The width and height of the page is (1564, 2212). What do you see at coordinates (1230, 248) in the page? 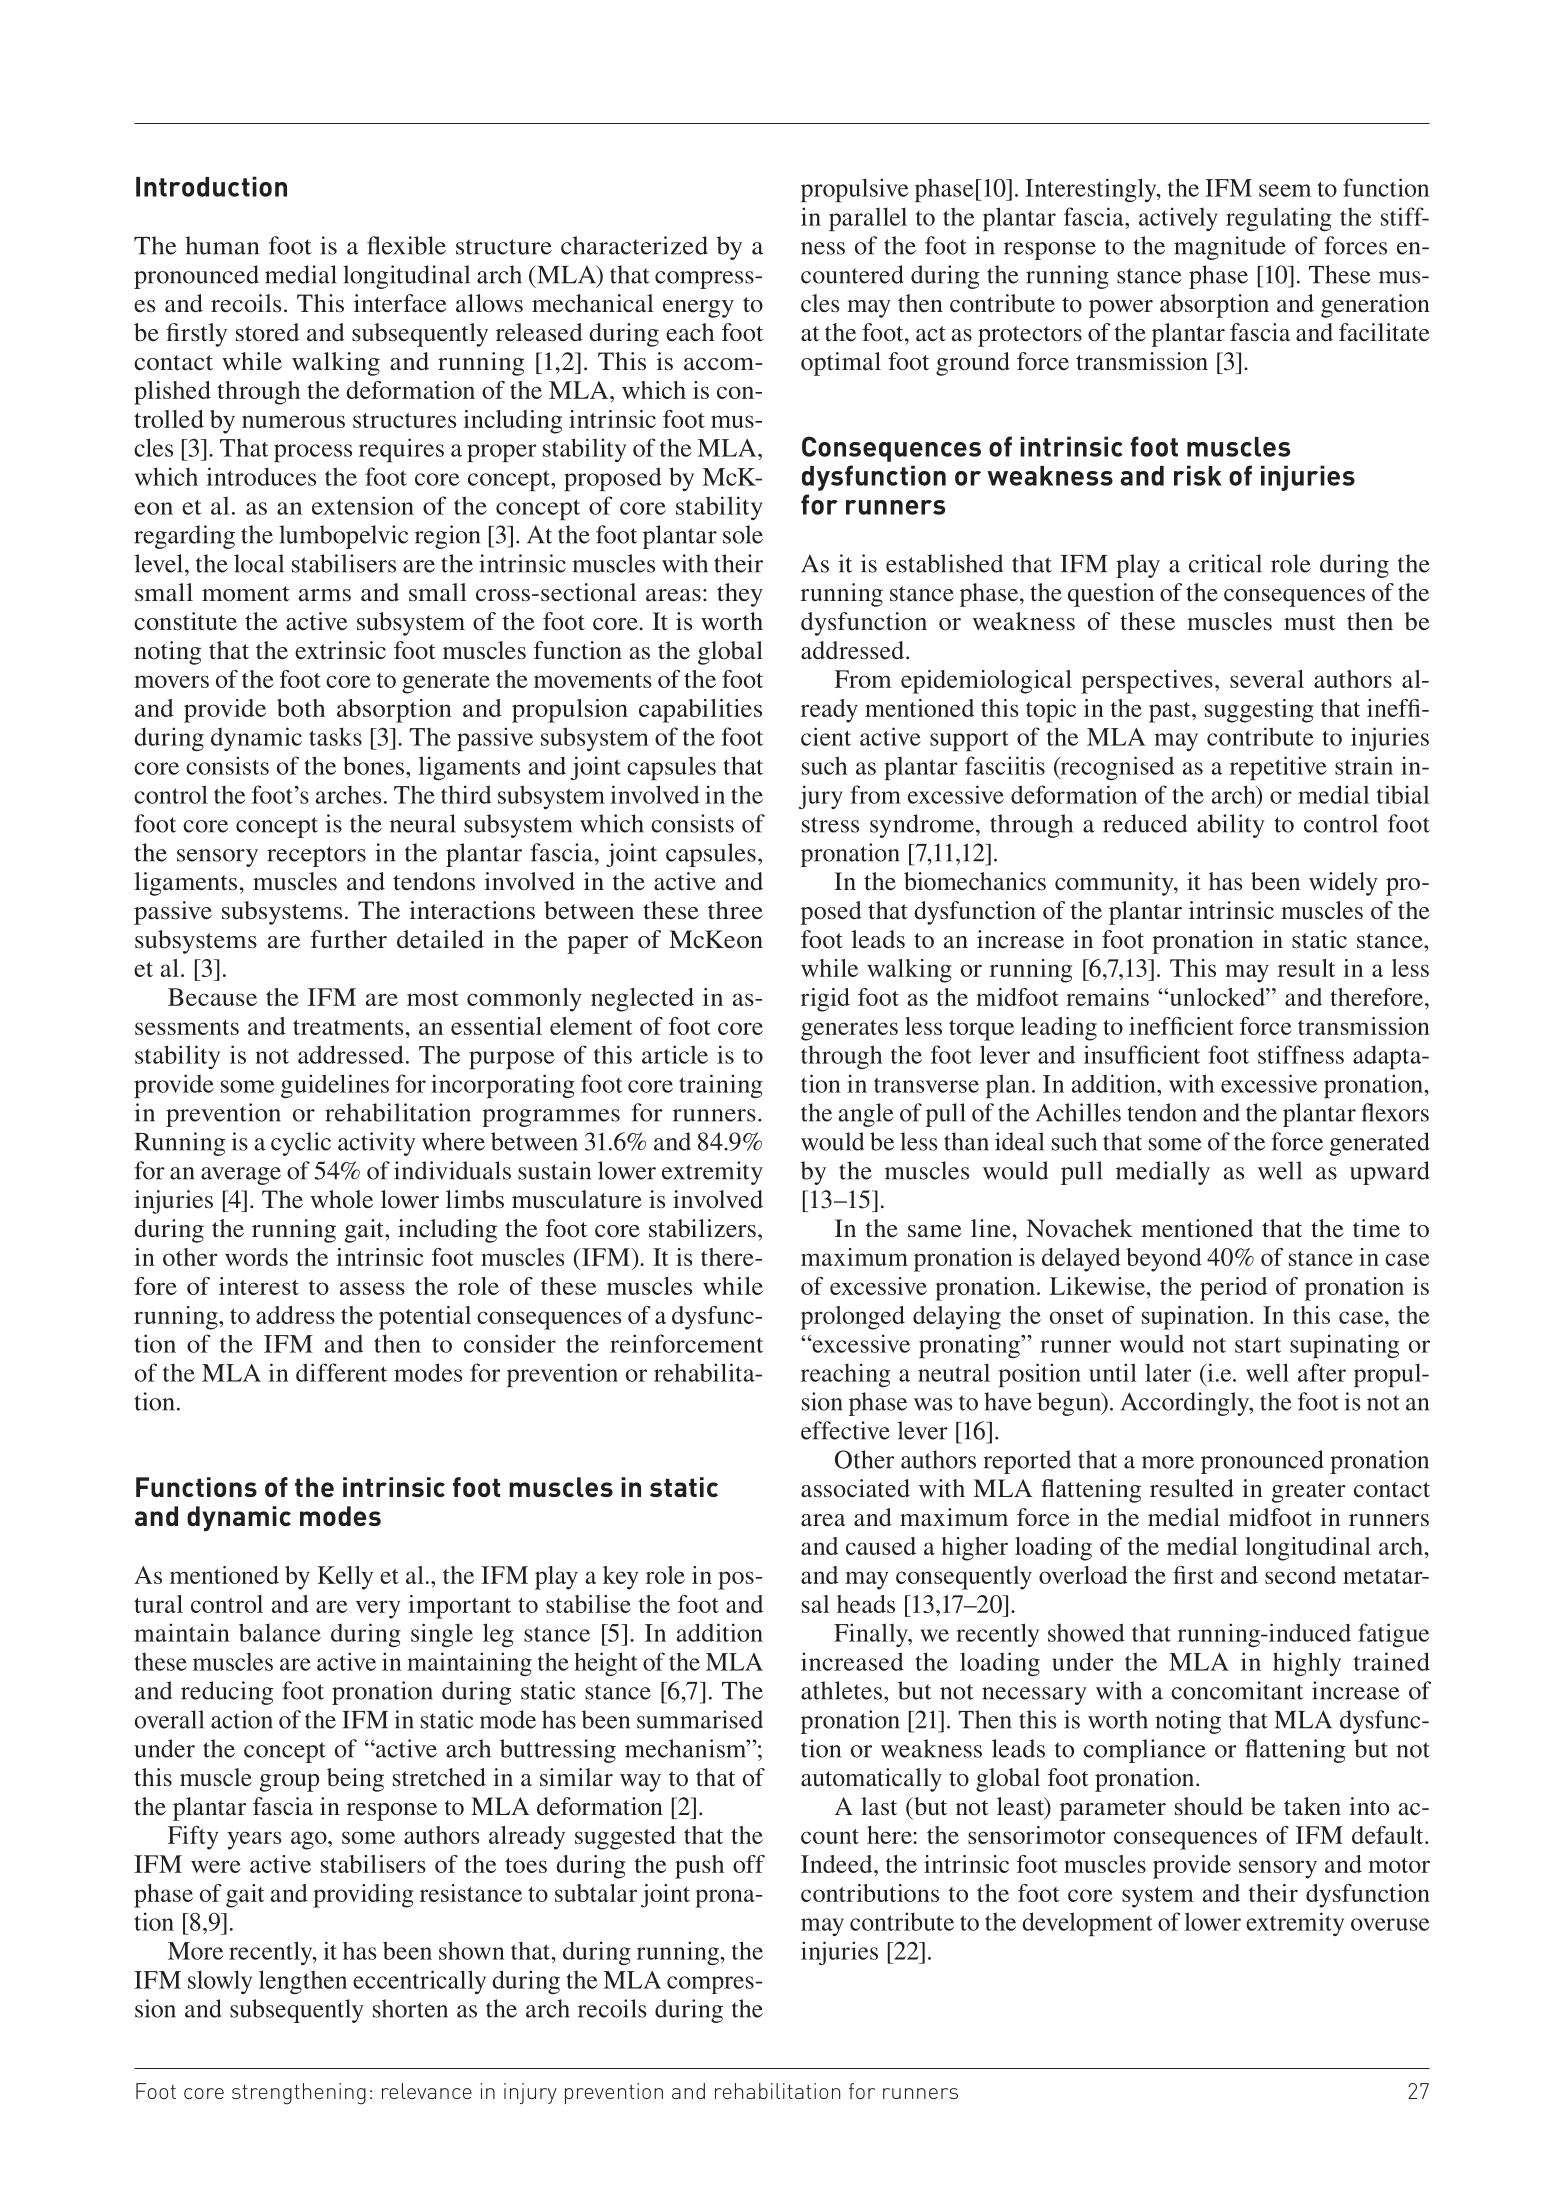
I see `magnitude` at bounding box center [1230, 248].
